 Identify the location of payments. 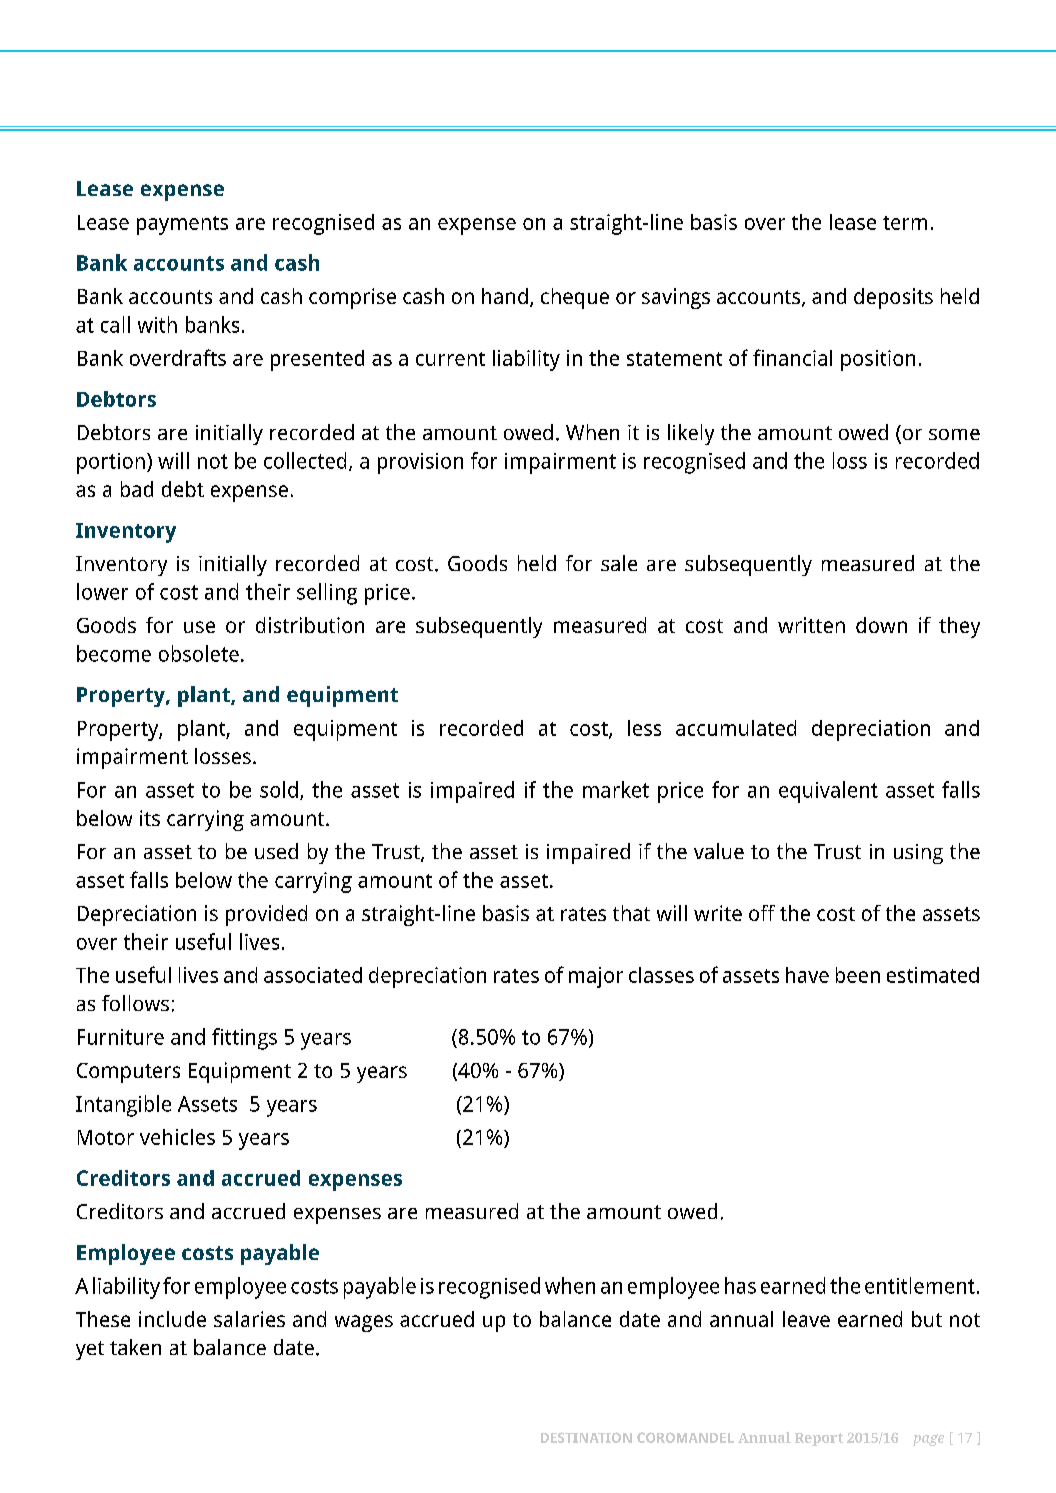
(182, 225).
